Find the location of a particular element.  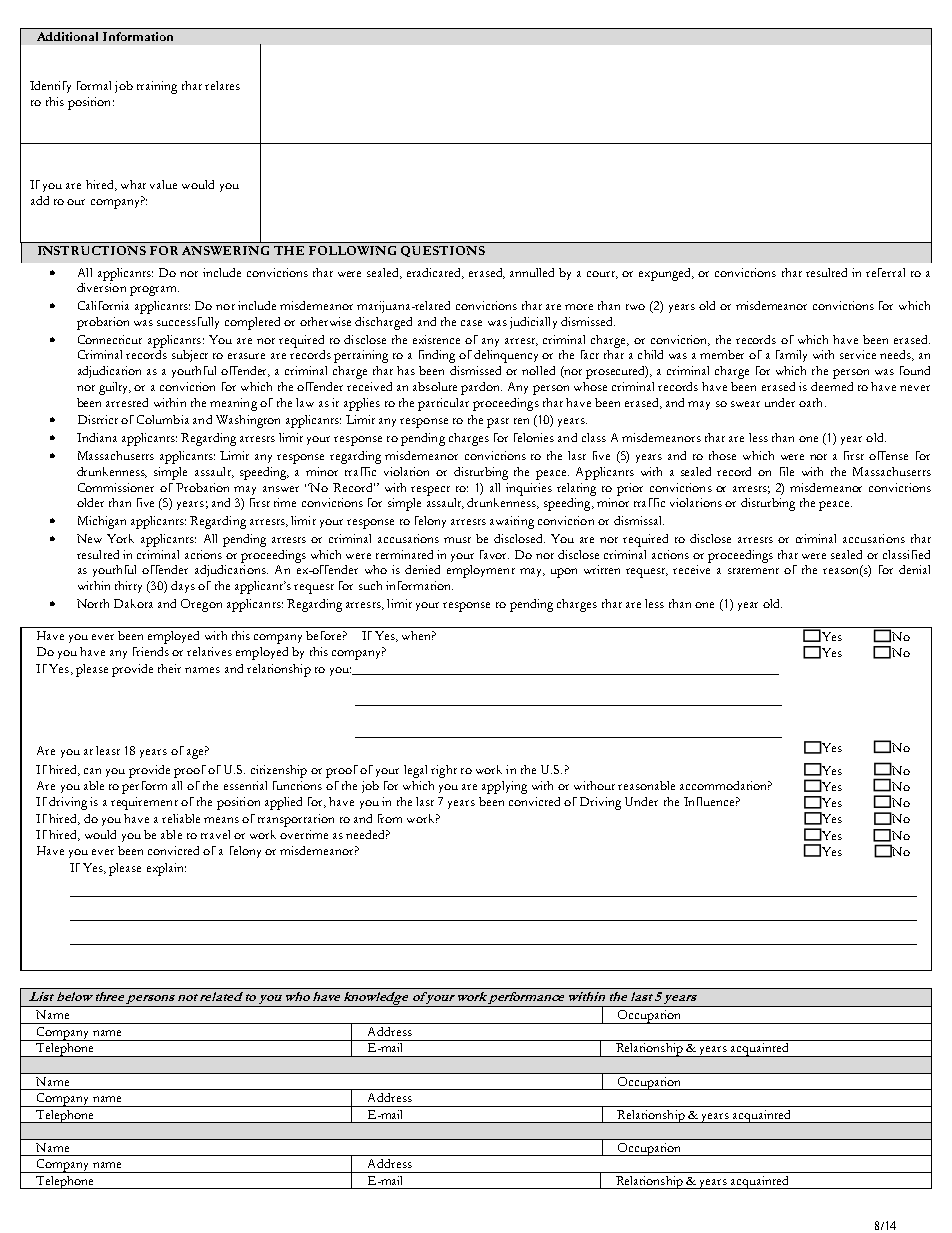

expunged is located at coordinates (666, 274).
